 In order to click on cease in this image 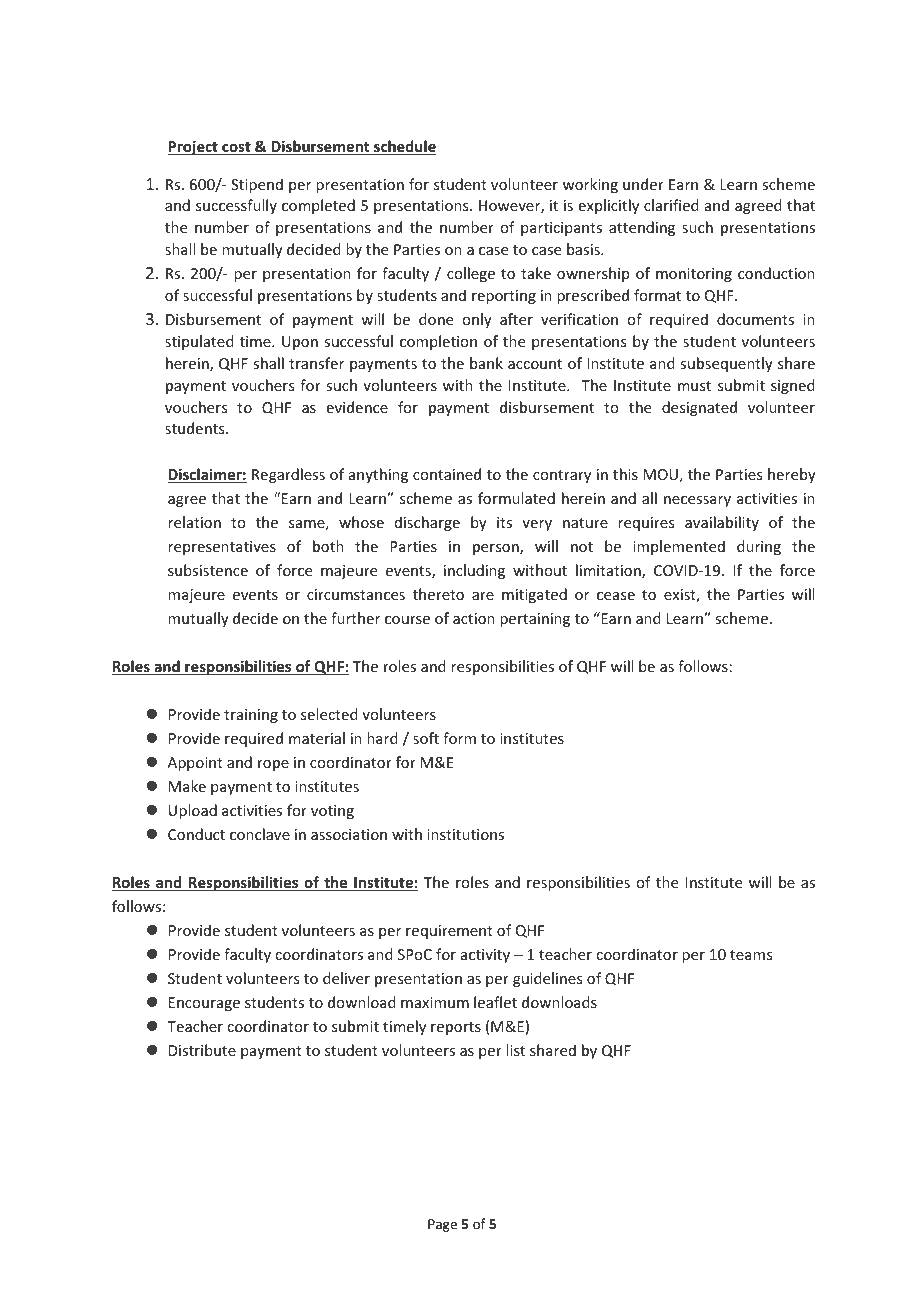, I will do `click(616, 596)`.
